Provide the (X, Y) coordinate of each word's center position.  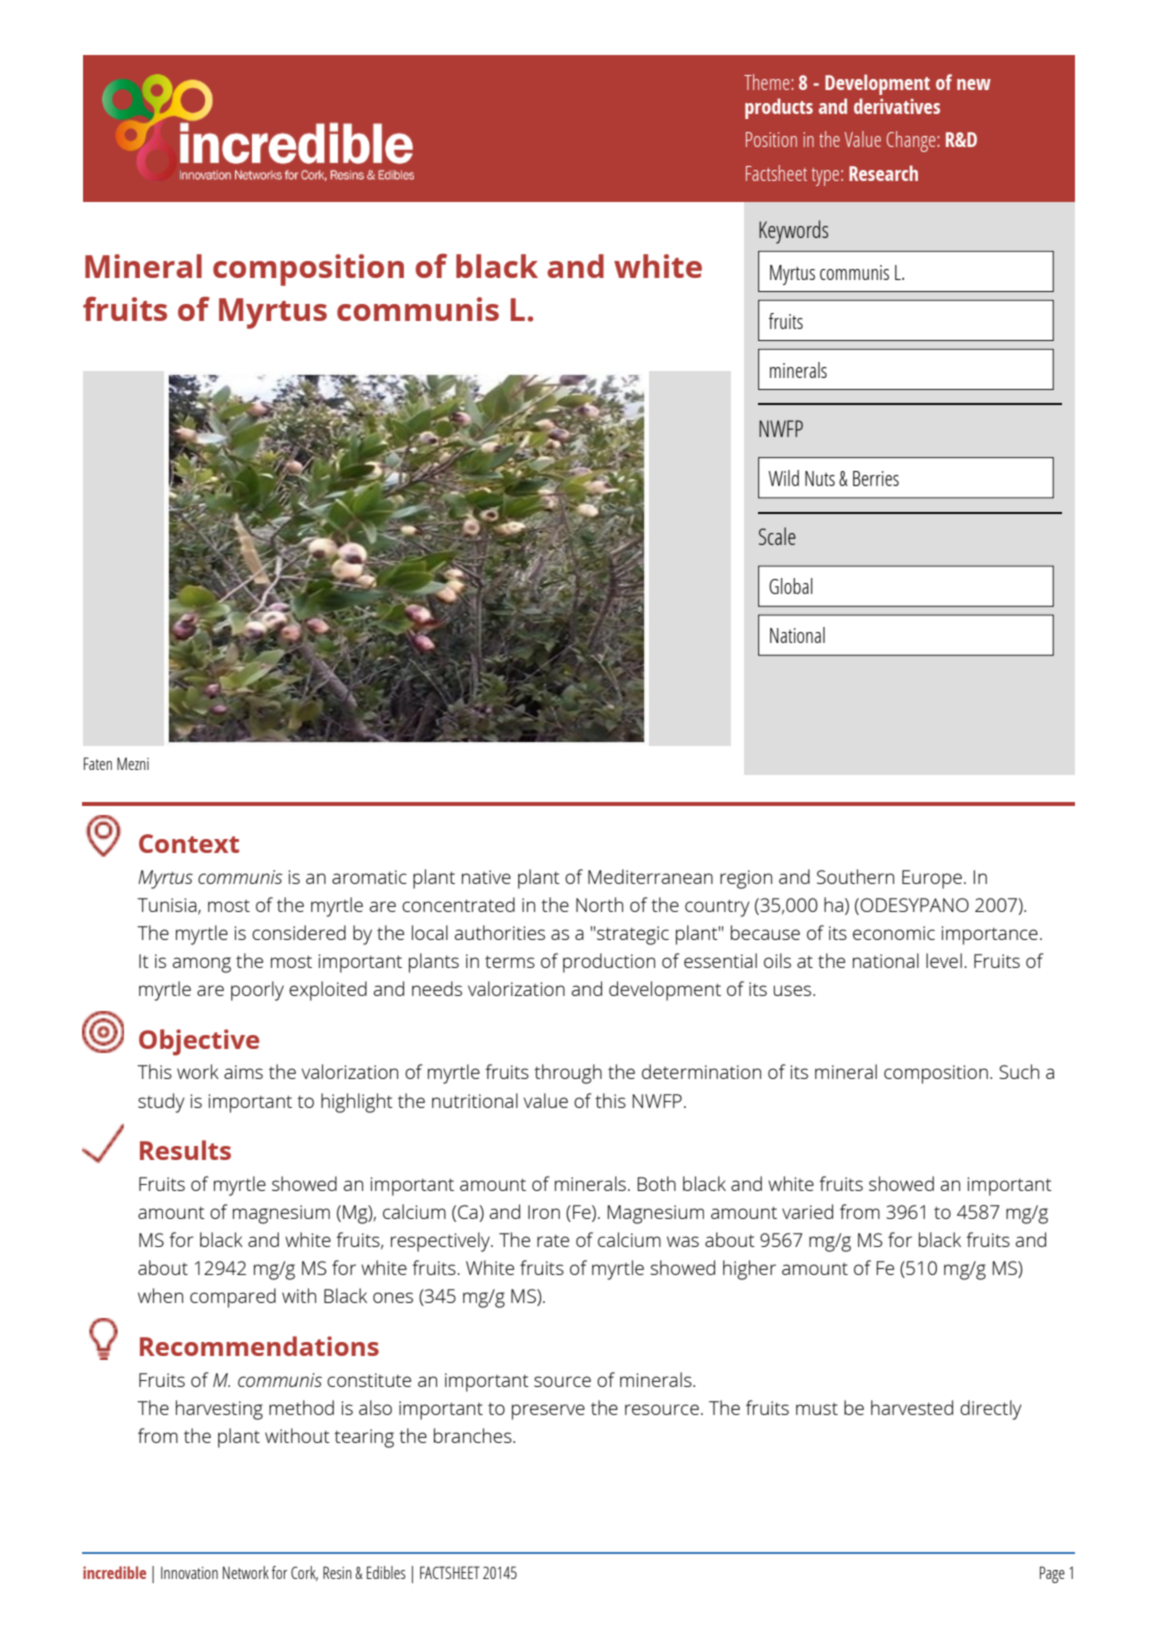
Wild (783, 478)
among (202, 965)
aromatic (369, 877)
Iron (544, 1212)
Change (912, 141)
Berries (876, 478)
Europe (932, 879)
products (779, 108)
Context (189, 843)
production (609, 963)
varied (807, 1211)
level (944, 960)
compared (233, 1298)
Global (791, 586)
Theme (768, 82)
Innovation (189, 1572)
